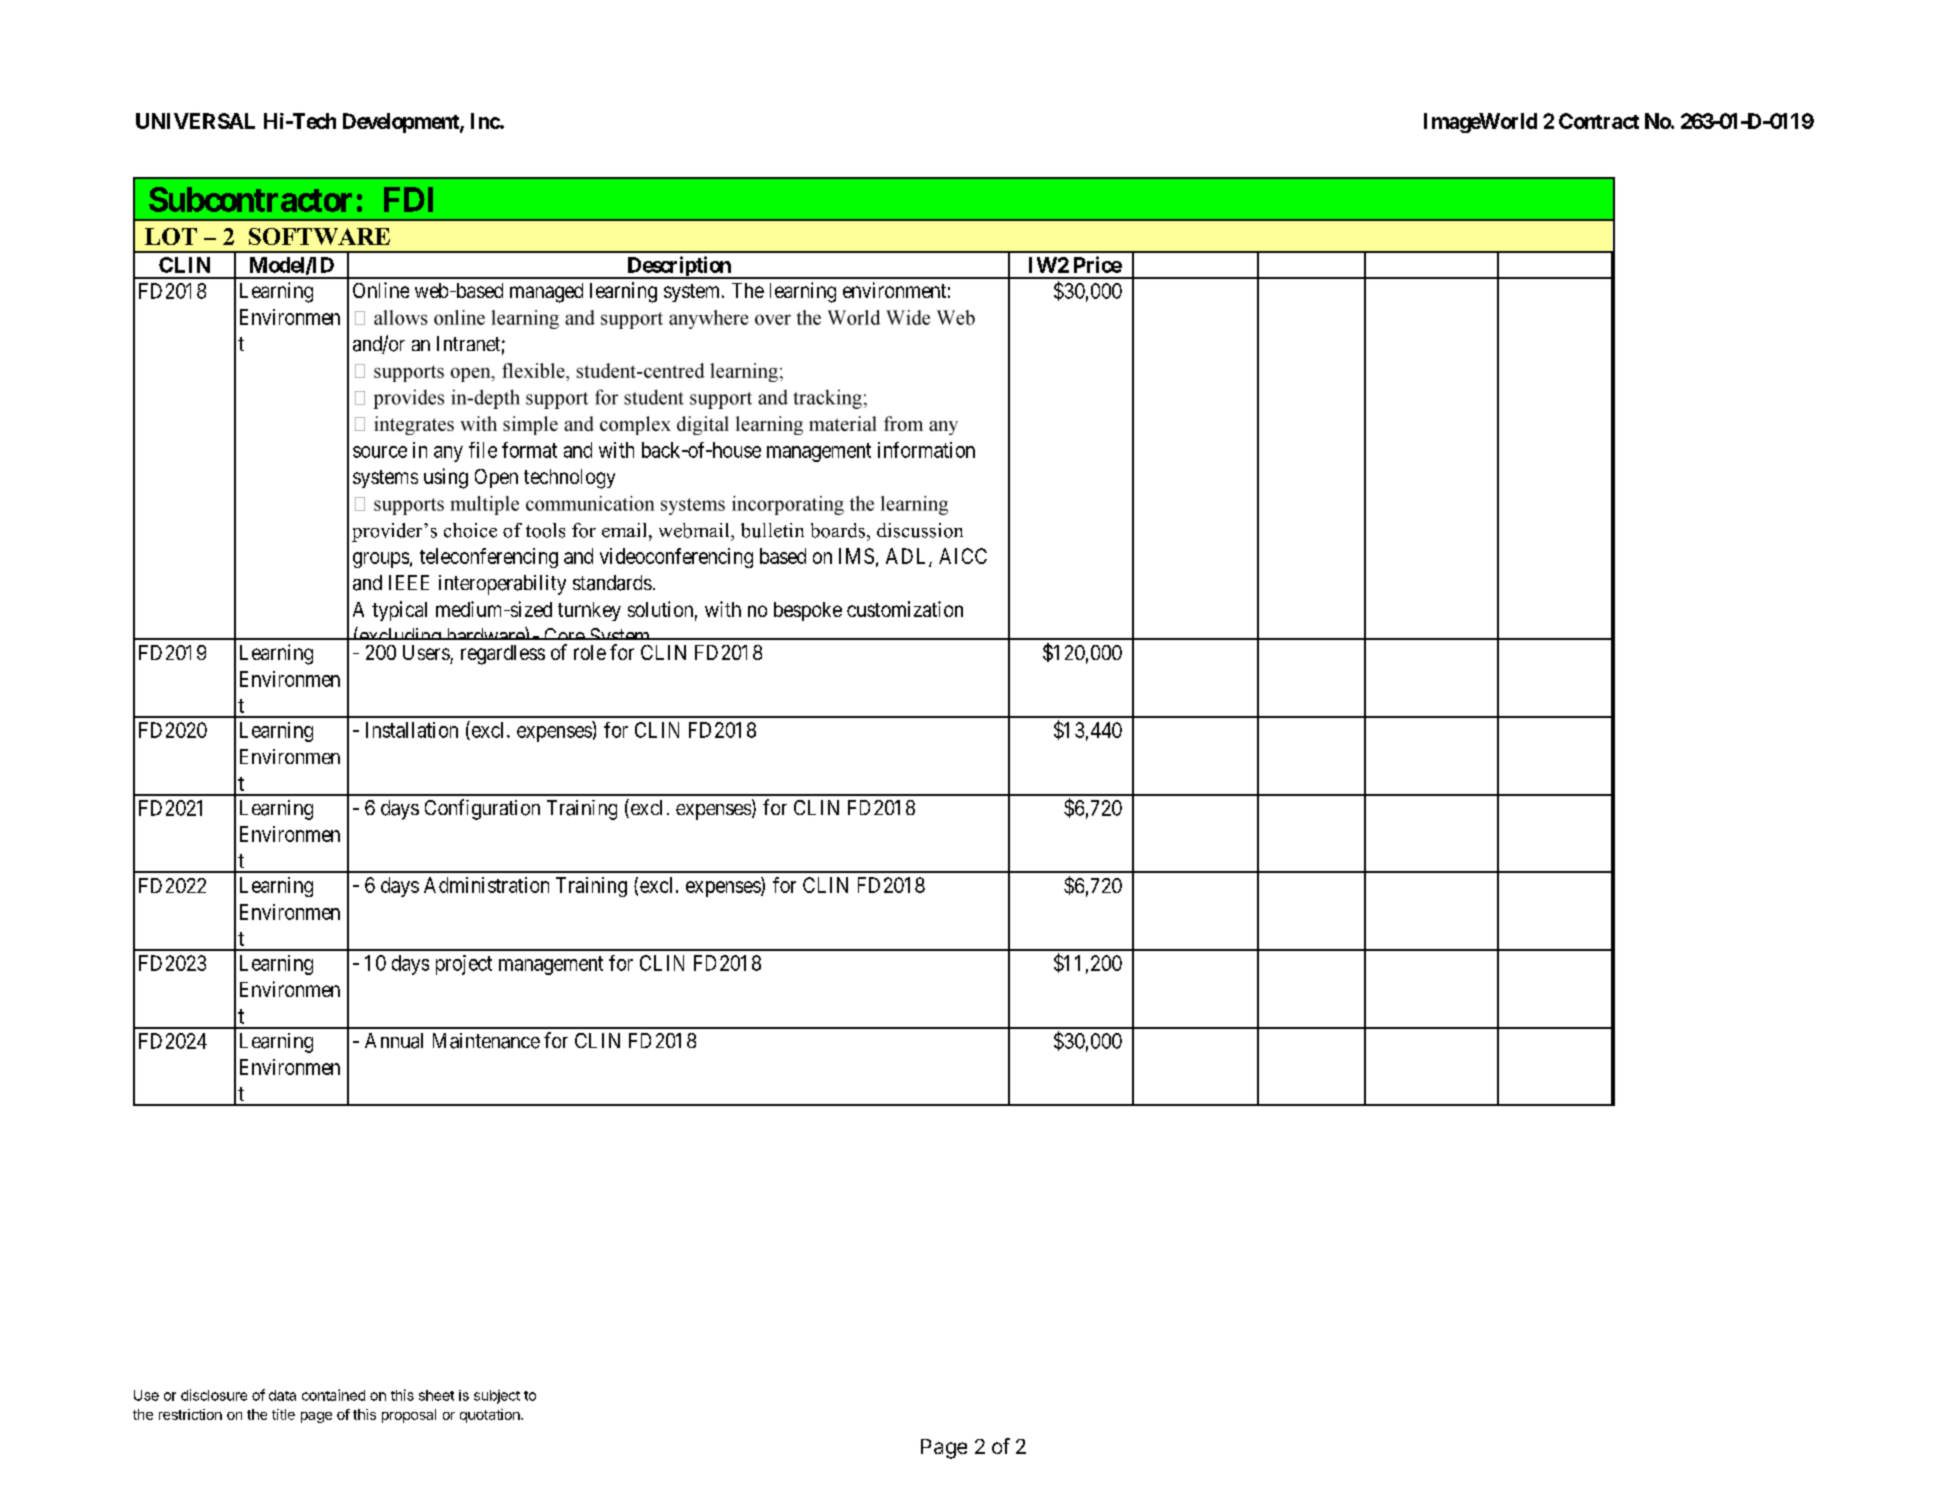 This screenshot has width=1947, height=1505. What do you see at coordinates (380, 452) in the screenshot?
I see `source` at bounding box center [380, 452].
